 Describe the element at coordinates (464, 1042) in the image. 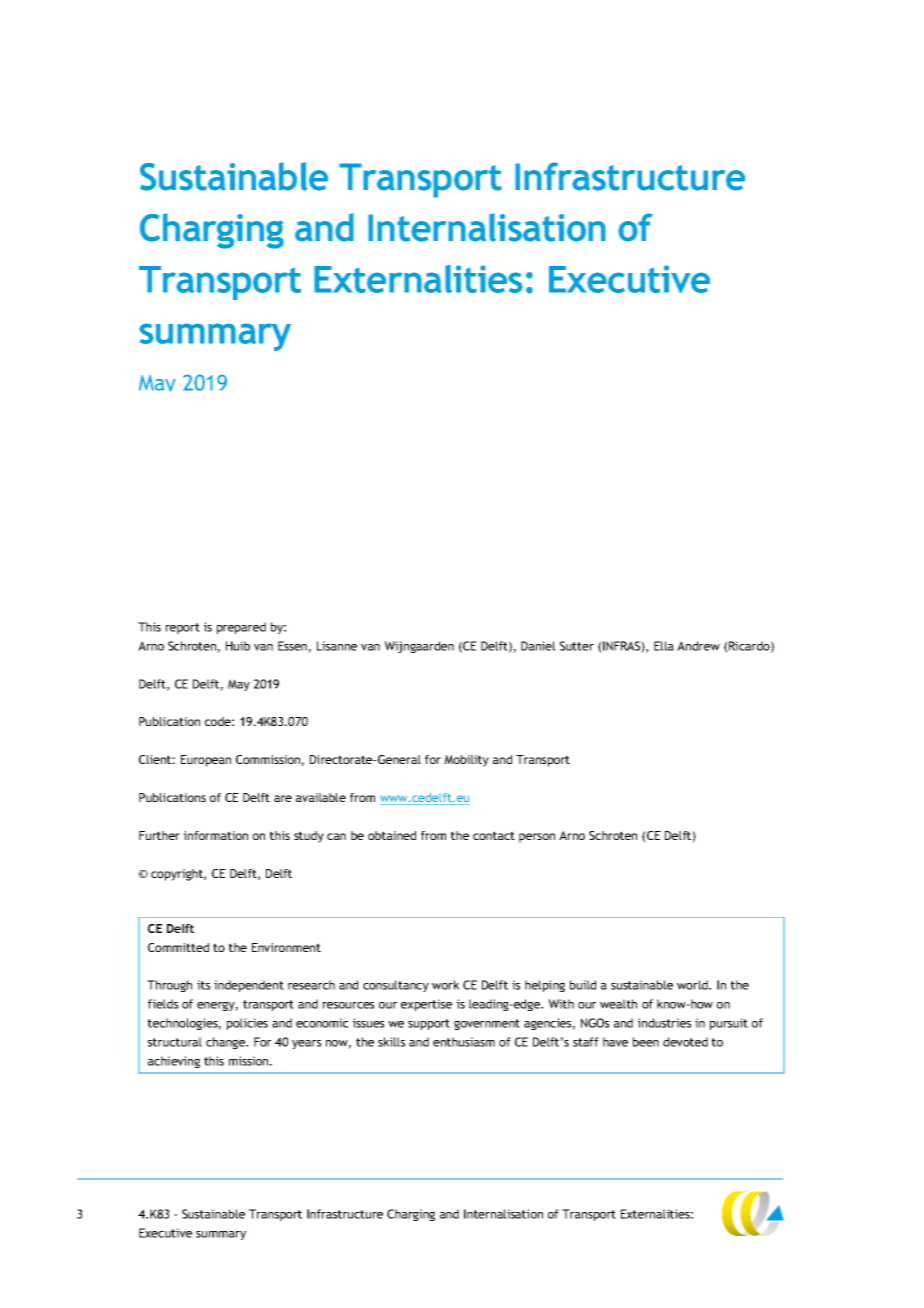

I see `enthusiasm` at that location.
